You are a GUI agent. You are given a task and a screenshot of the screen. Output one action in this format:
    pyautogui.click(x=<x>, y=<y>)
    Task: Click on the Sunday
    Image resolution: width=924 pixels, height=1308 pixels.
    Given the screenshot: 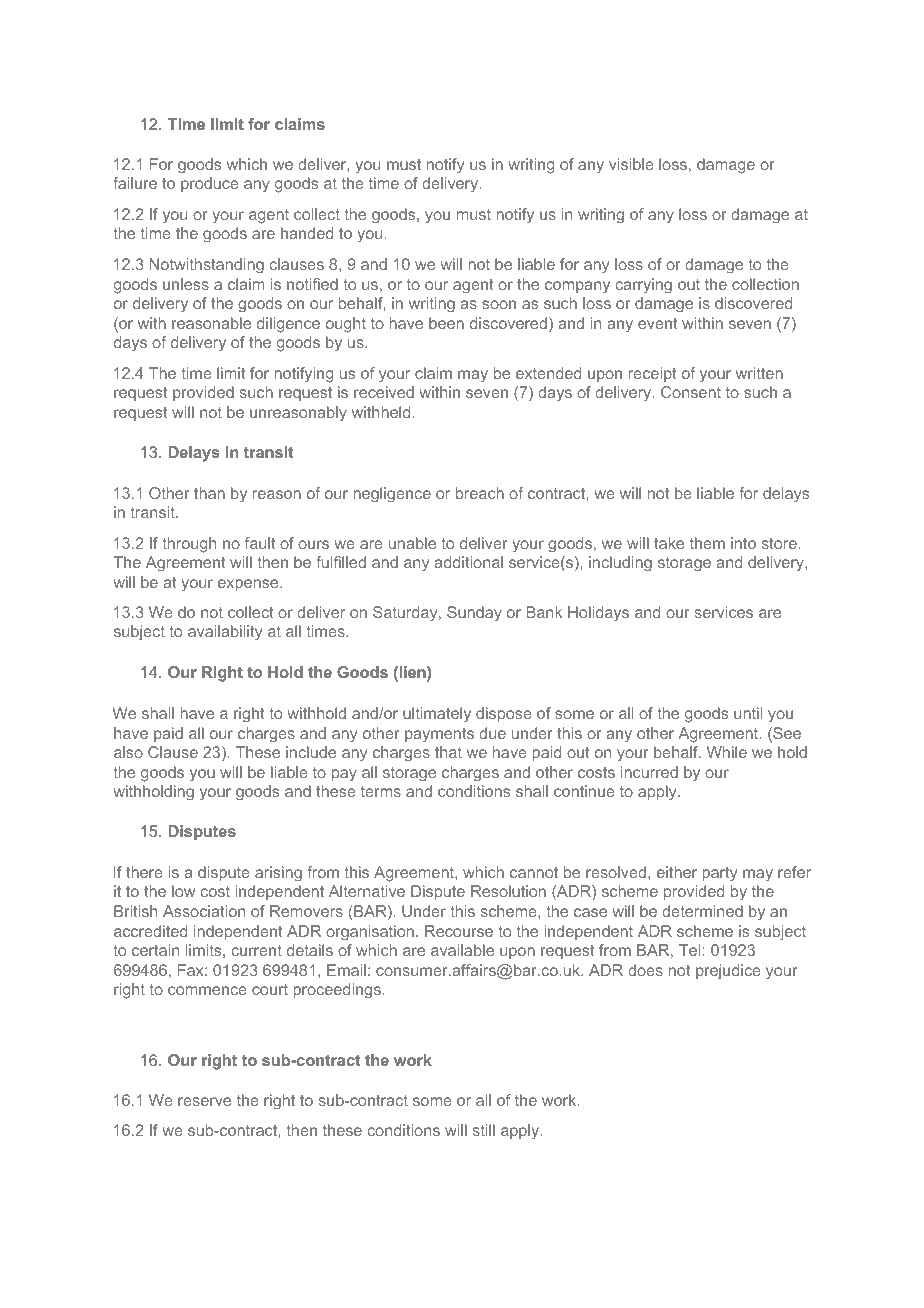 What is the action you would take?
    pyautogui.click(x=474, y=614)
